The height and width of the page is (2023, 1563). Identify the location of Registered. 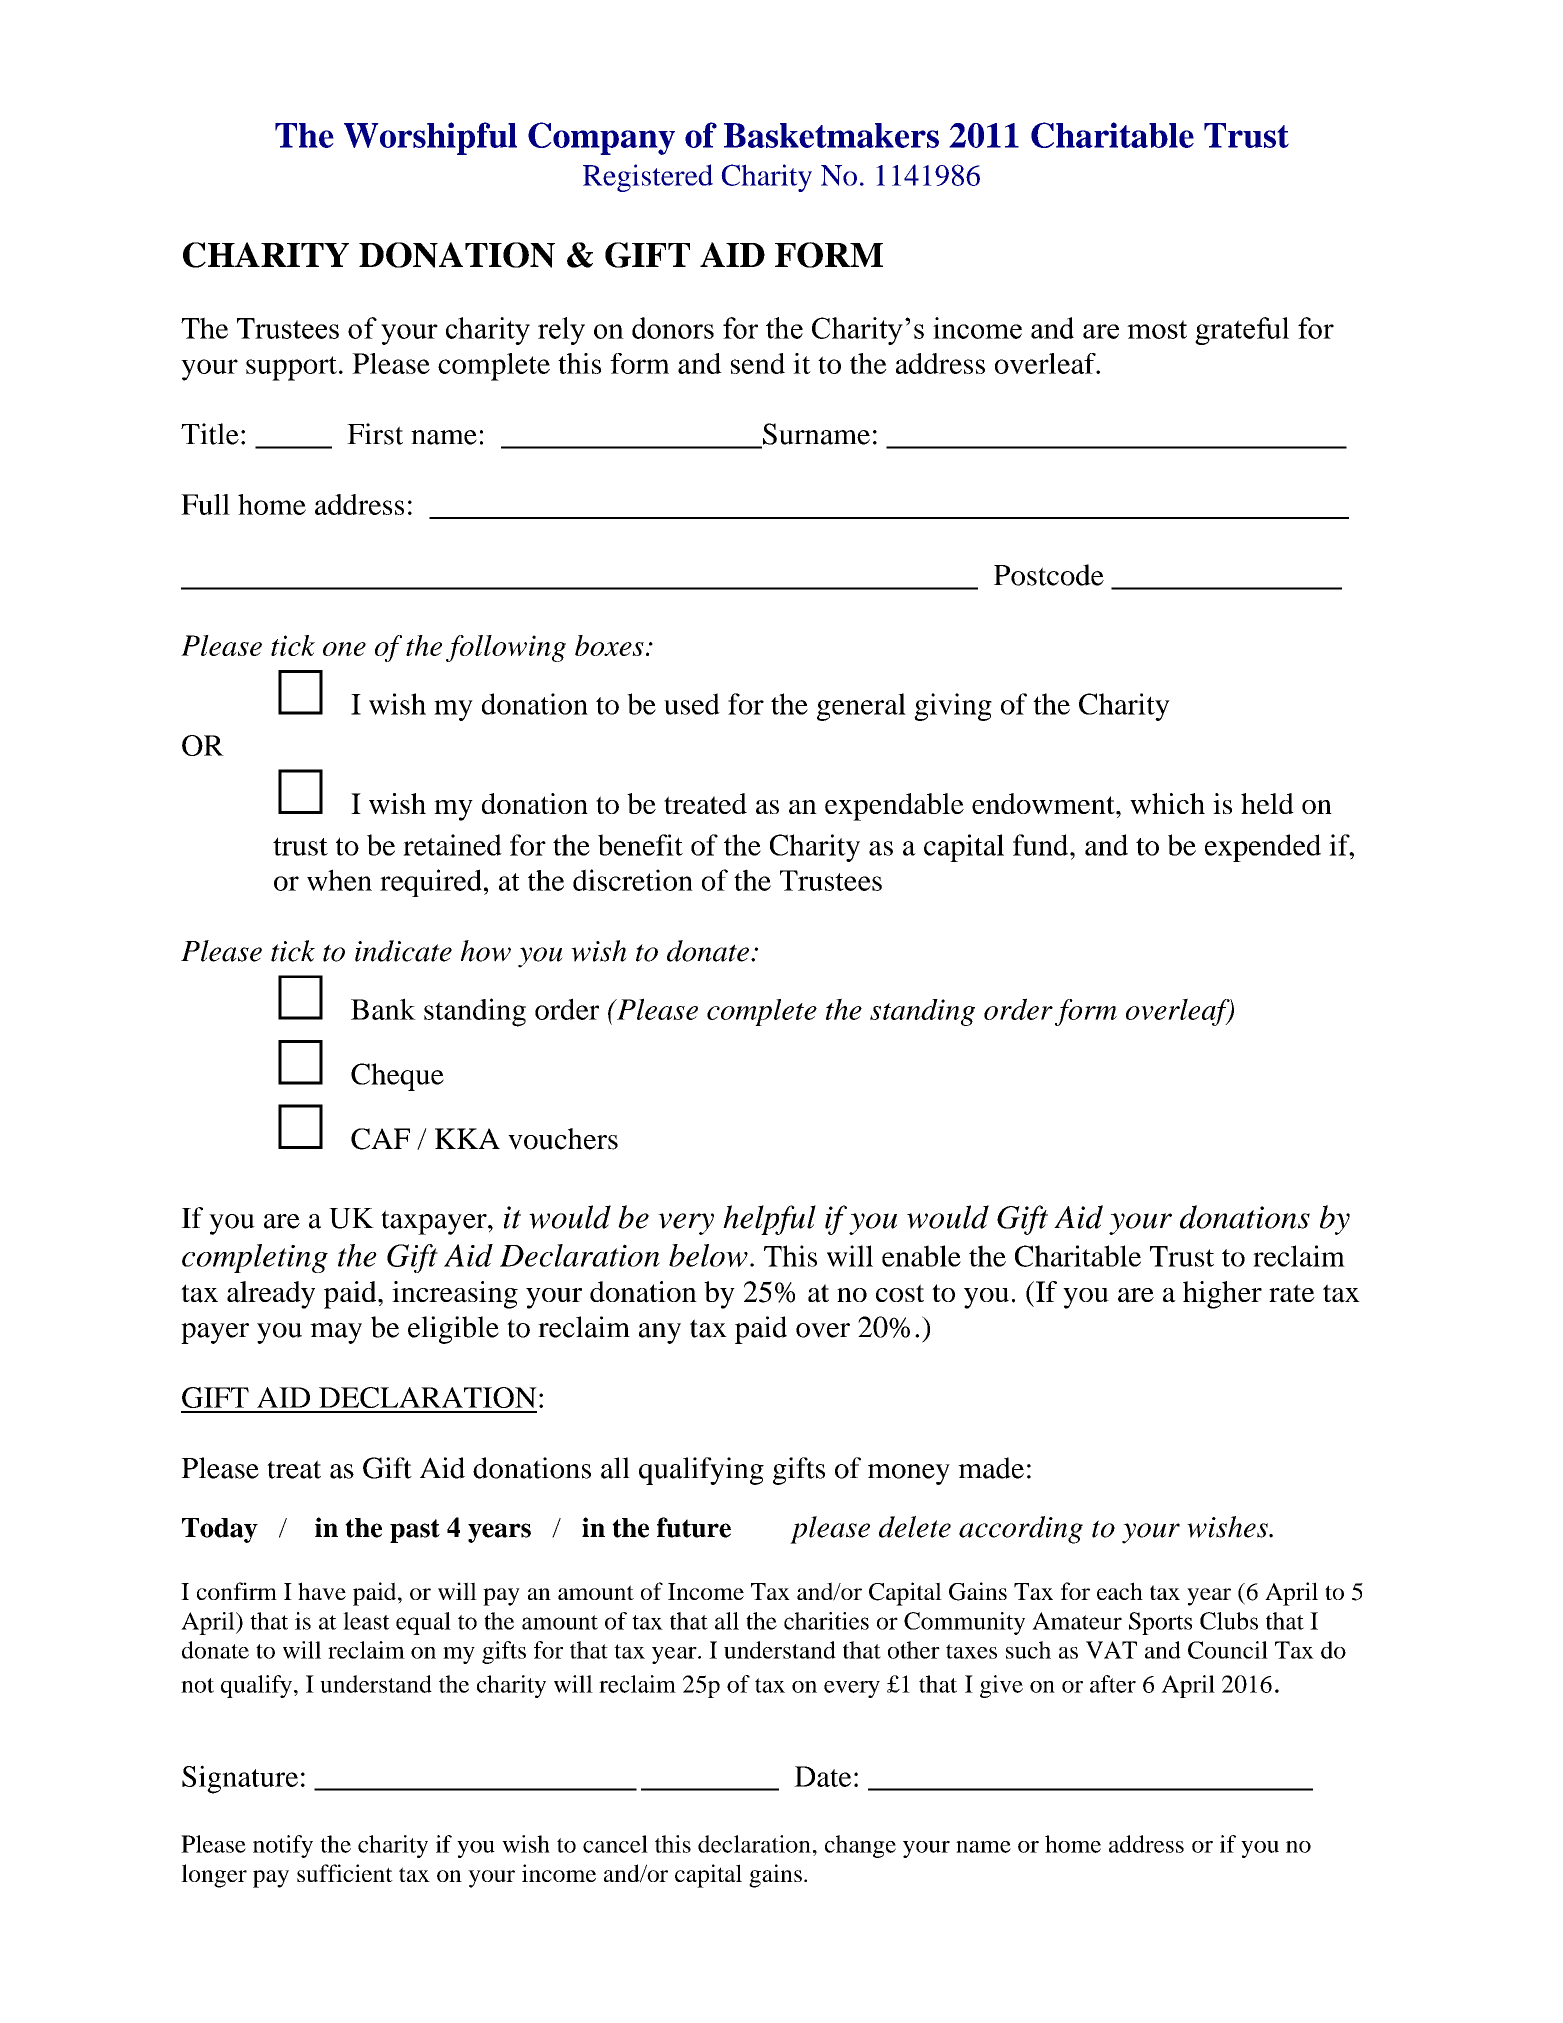
(648, 178).
